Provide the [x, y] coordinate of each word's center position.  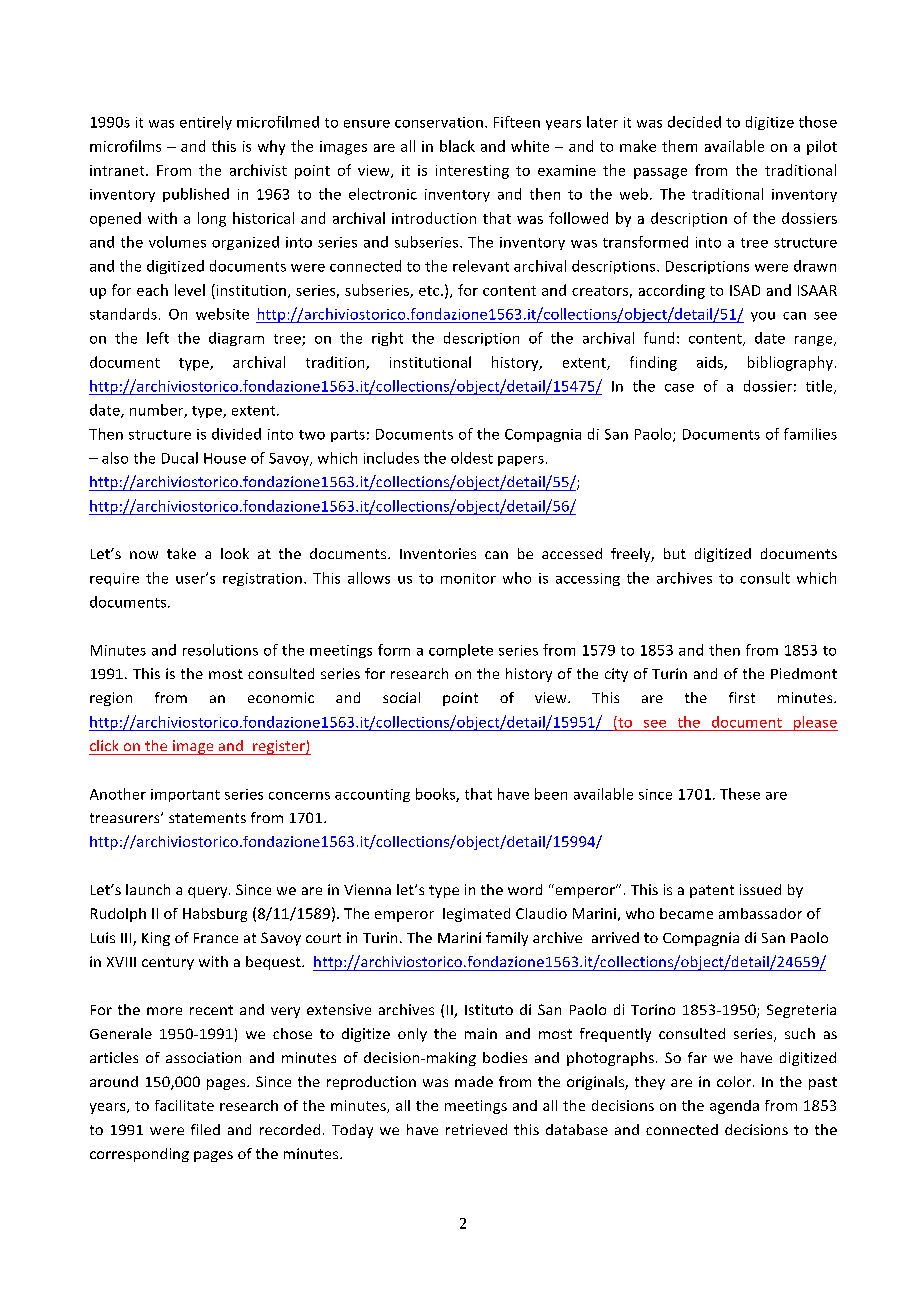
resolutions [220, 650]
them [679, 146]
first [742, 697]
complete [461, 651]
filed [205, 1129]
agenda [734, 1107]
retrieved [476, 1129]
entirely [206, 123]
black [457, 146]
